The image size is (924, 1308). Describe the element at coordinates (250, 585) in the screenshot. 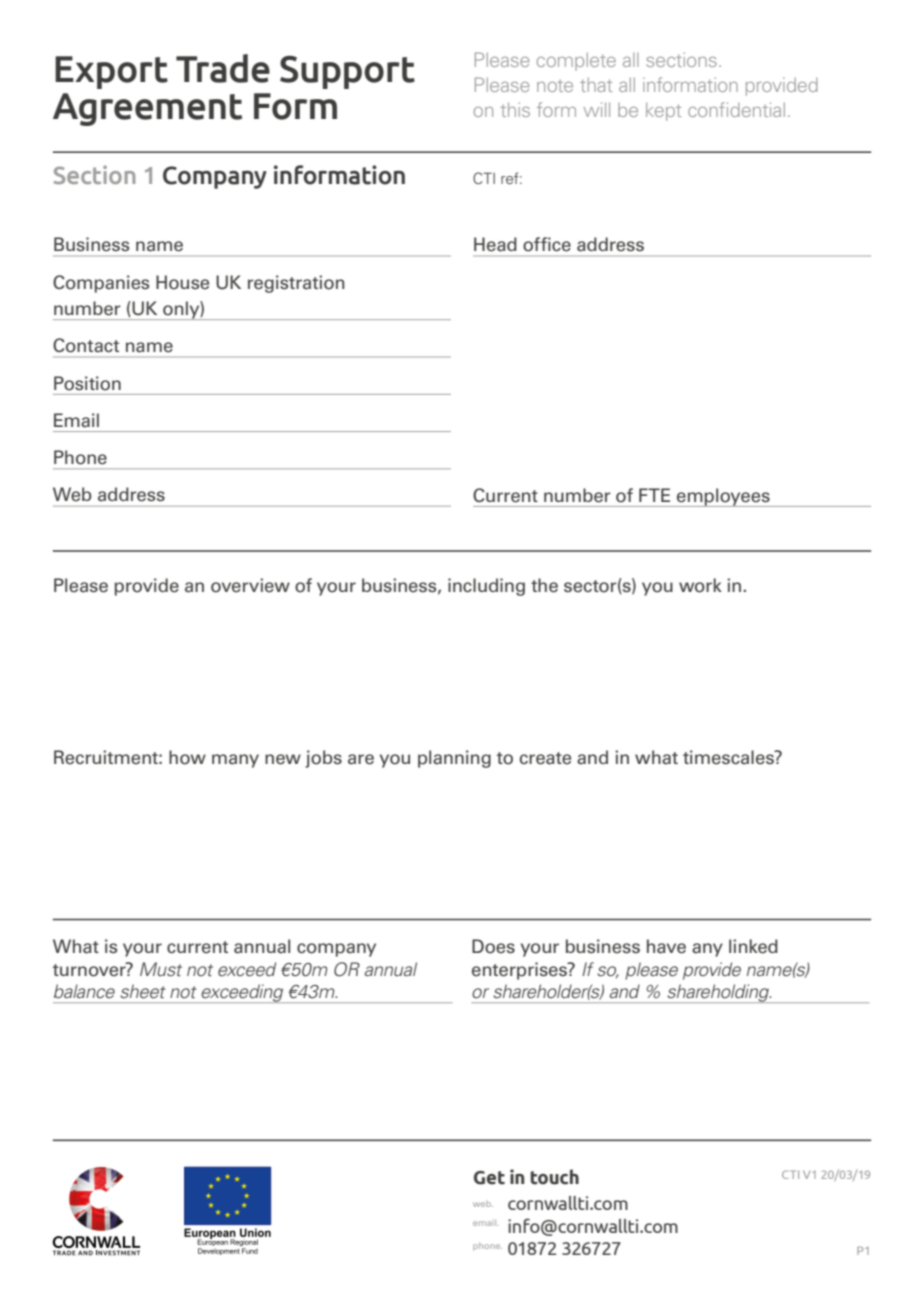

I see `overview` at that location.
